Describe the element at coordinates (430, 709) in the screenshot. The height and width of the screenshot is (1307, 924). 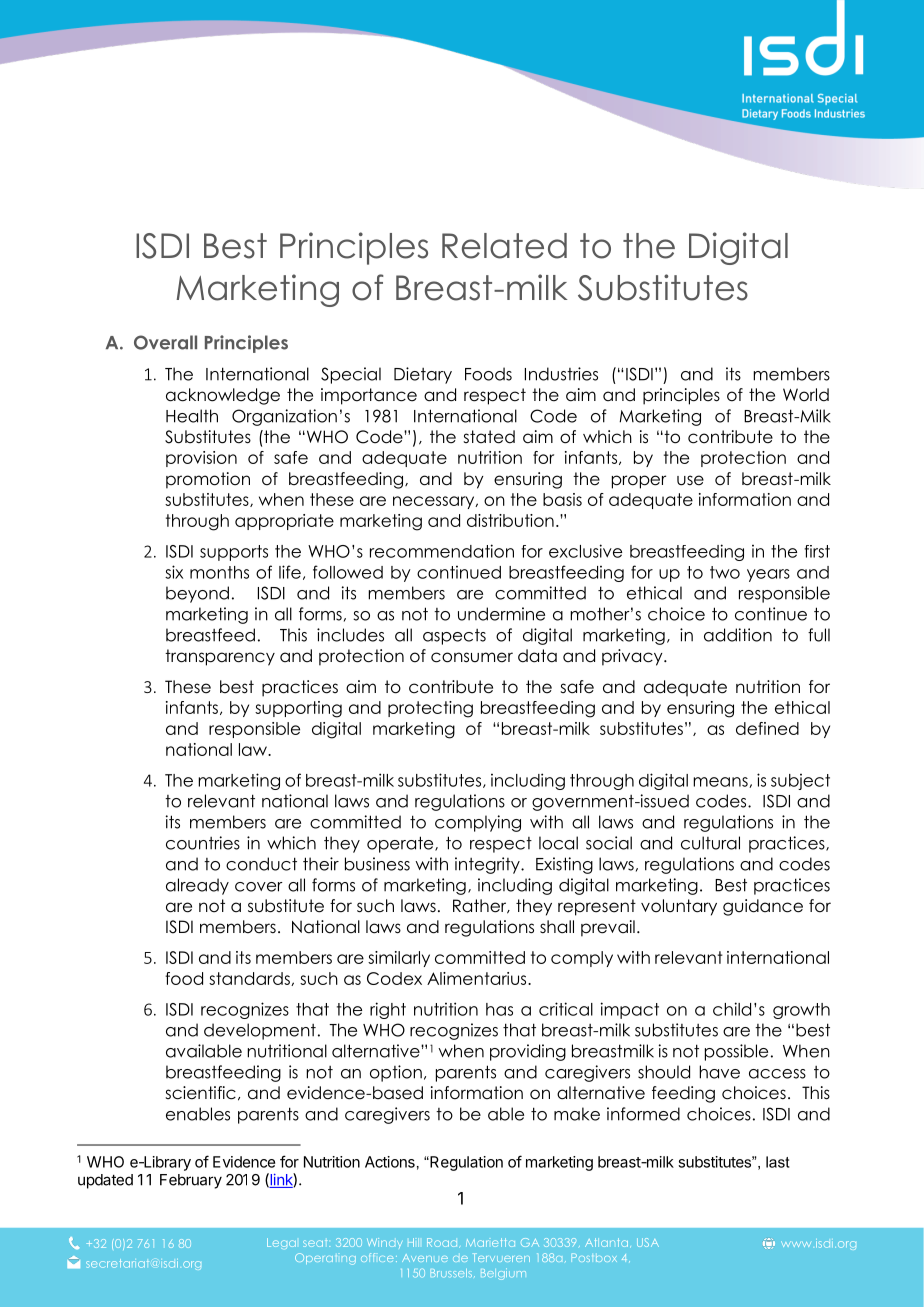
I see `protecting` at that location.
